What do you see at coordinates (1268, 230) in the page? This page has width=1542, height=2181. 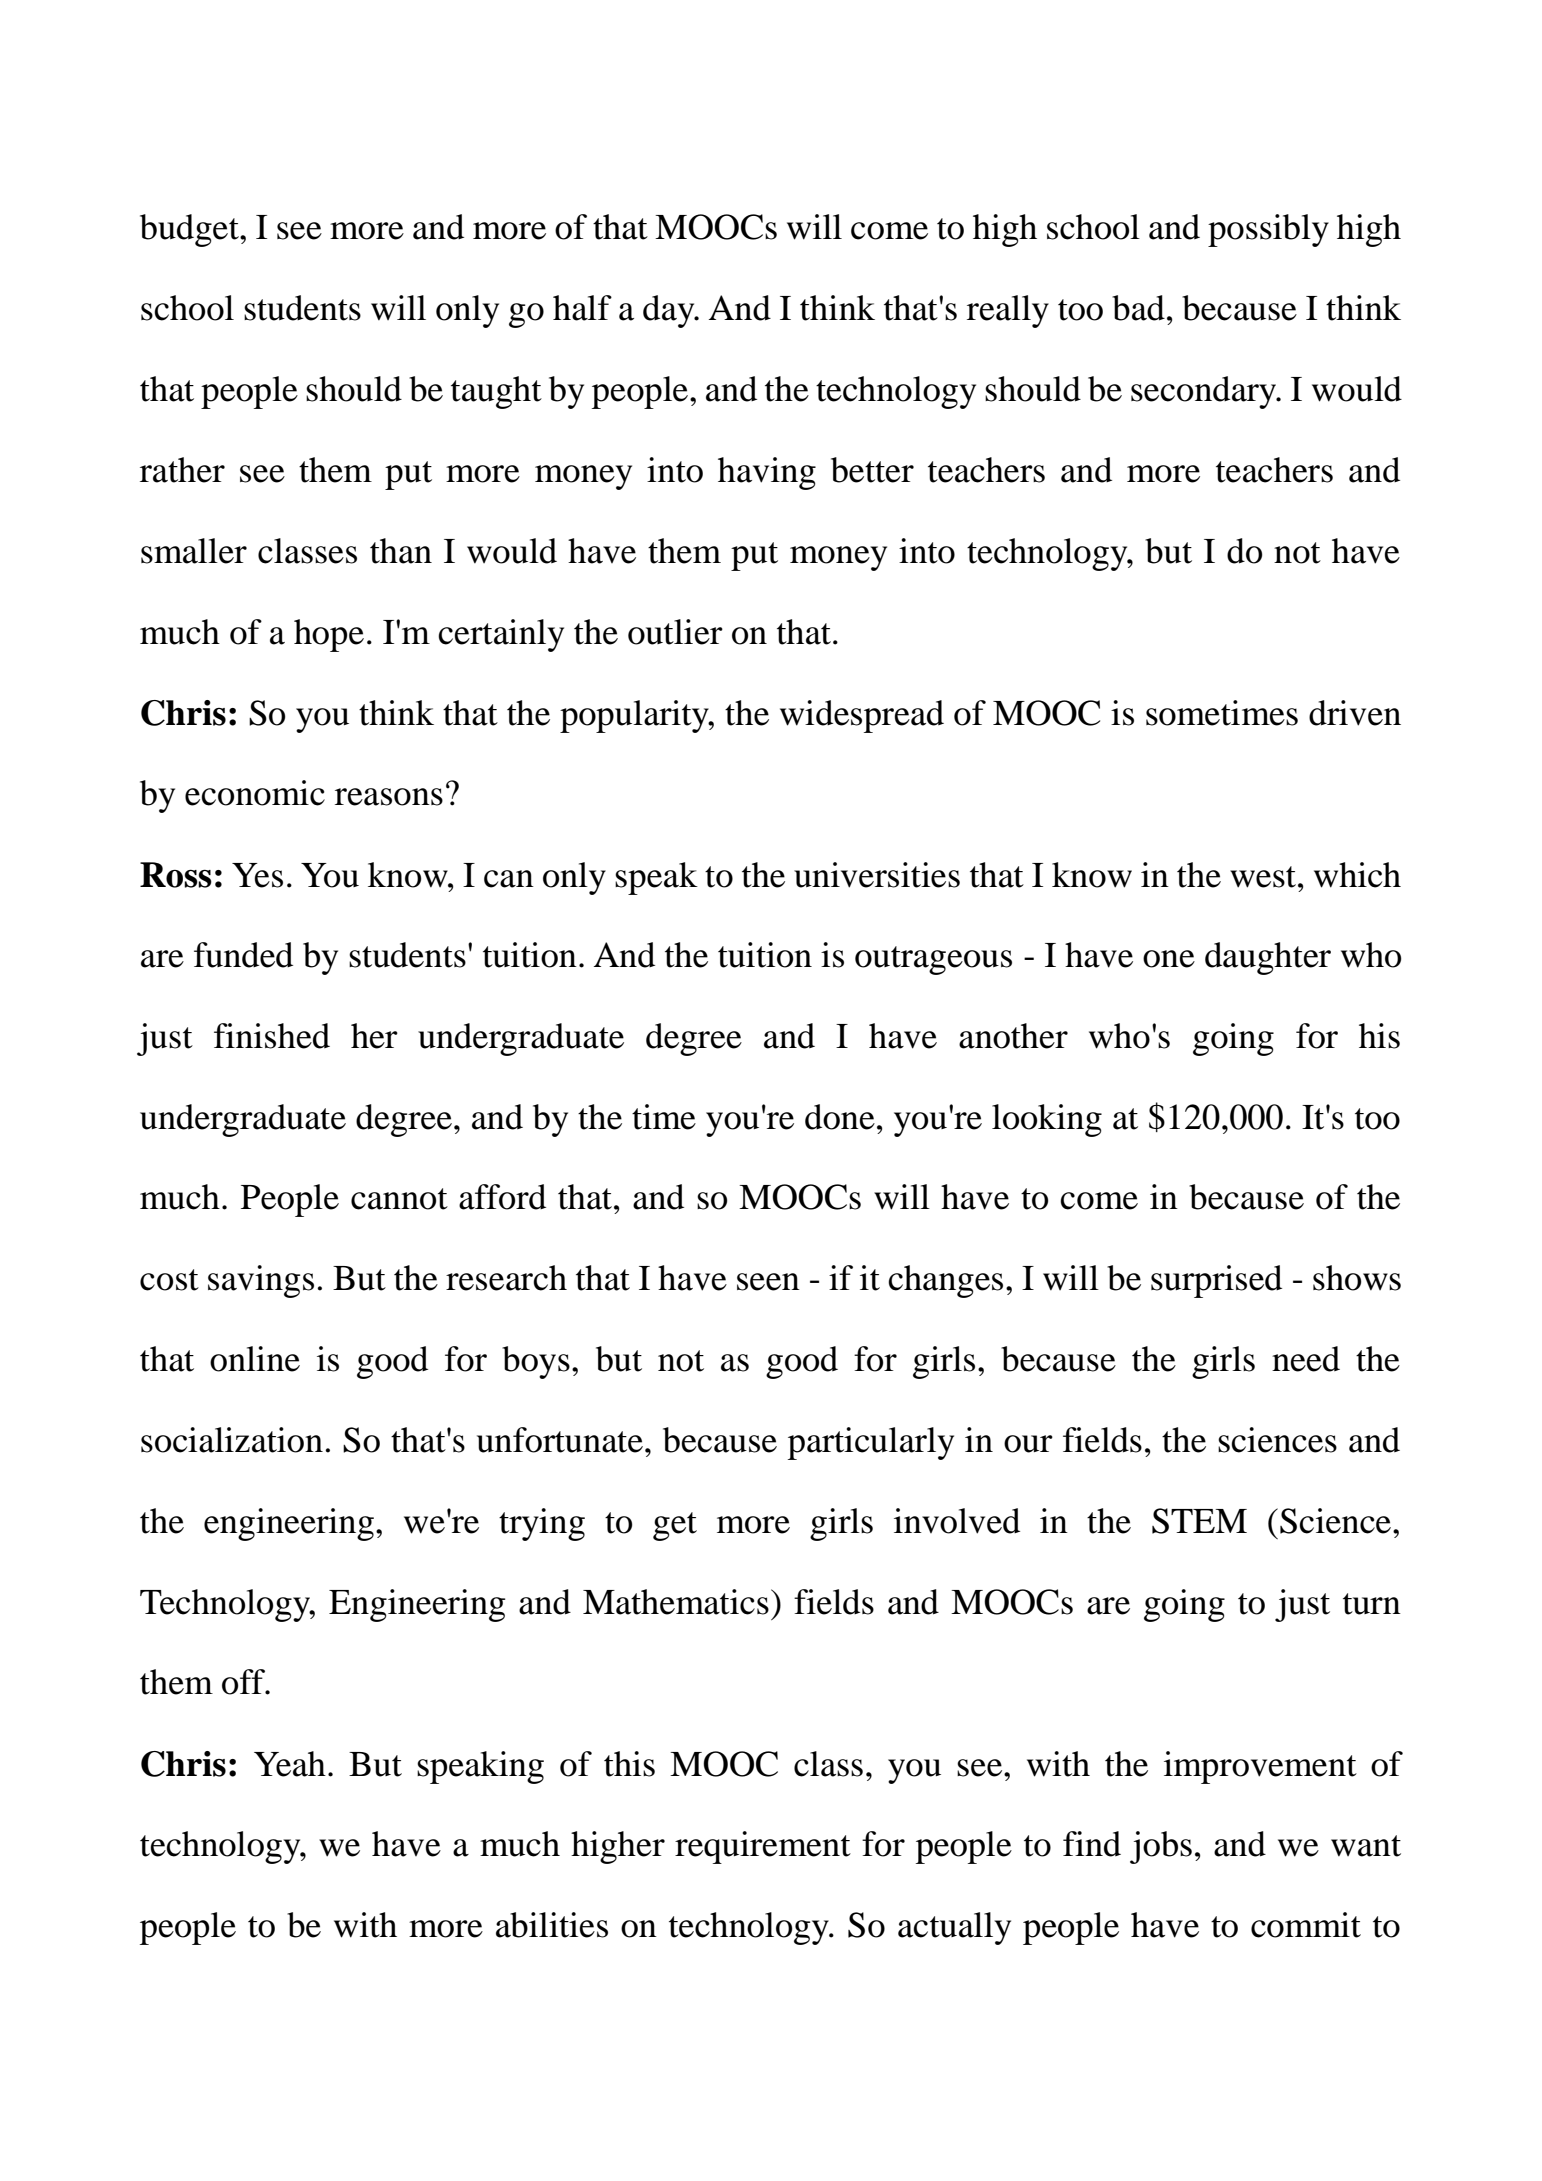 I see `possibly` at bounding box center [1268, 230].
